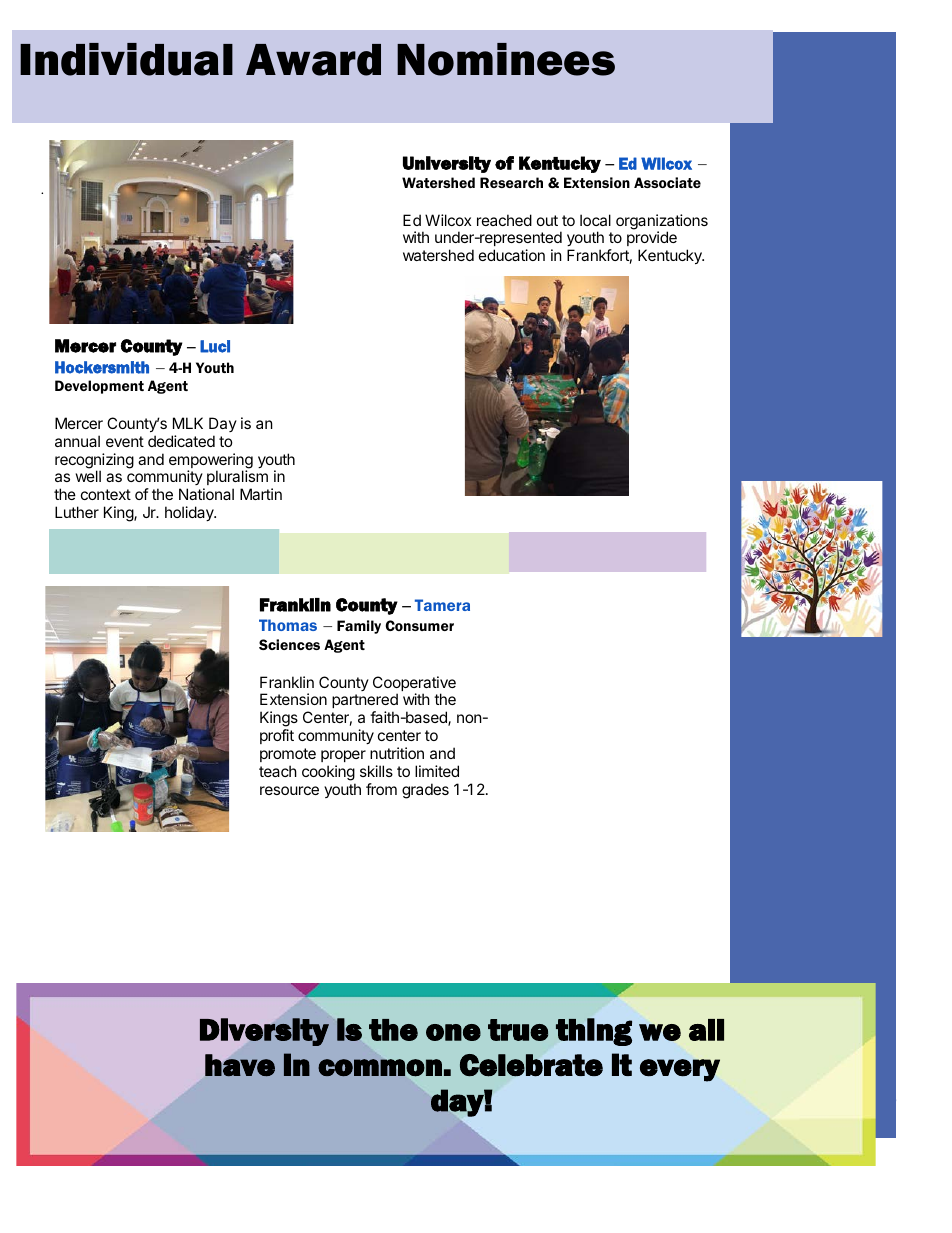 This page has height=1233, width=952. Describe the element at coordinates (381, 789) in the page. I see `from` at that location.
